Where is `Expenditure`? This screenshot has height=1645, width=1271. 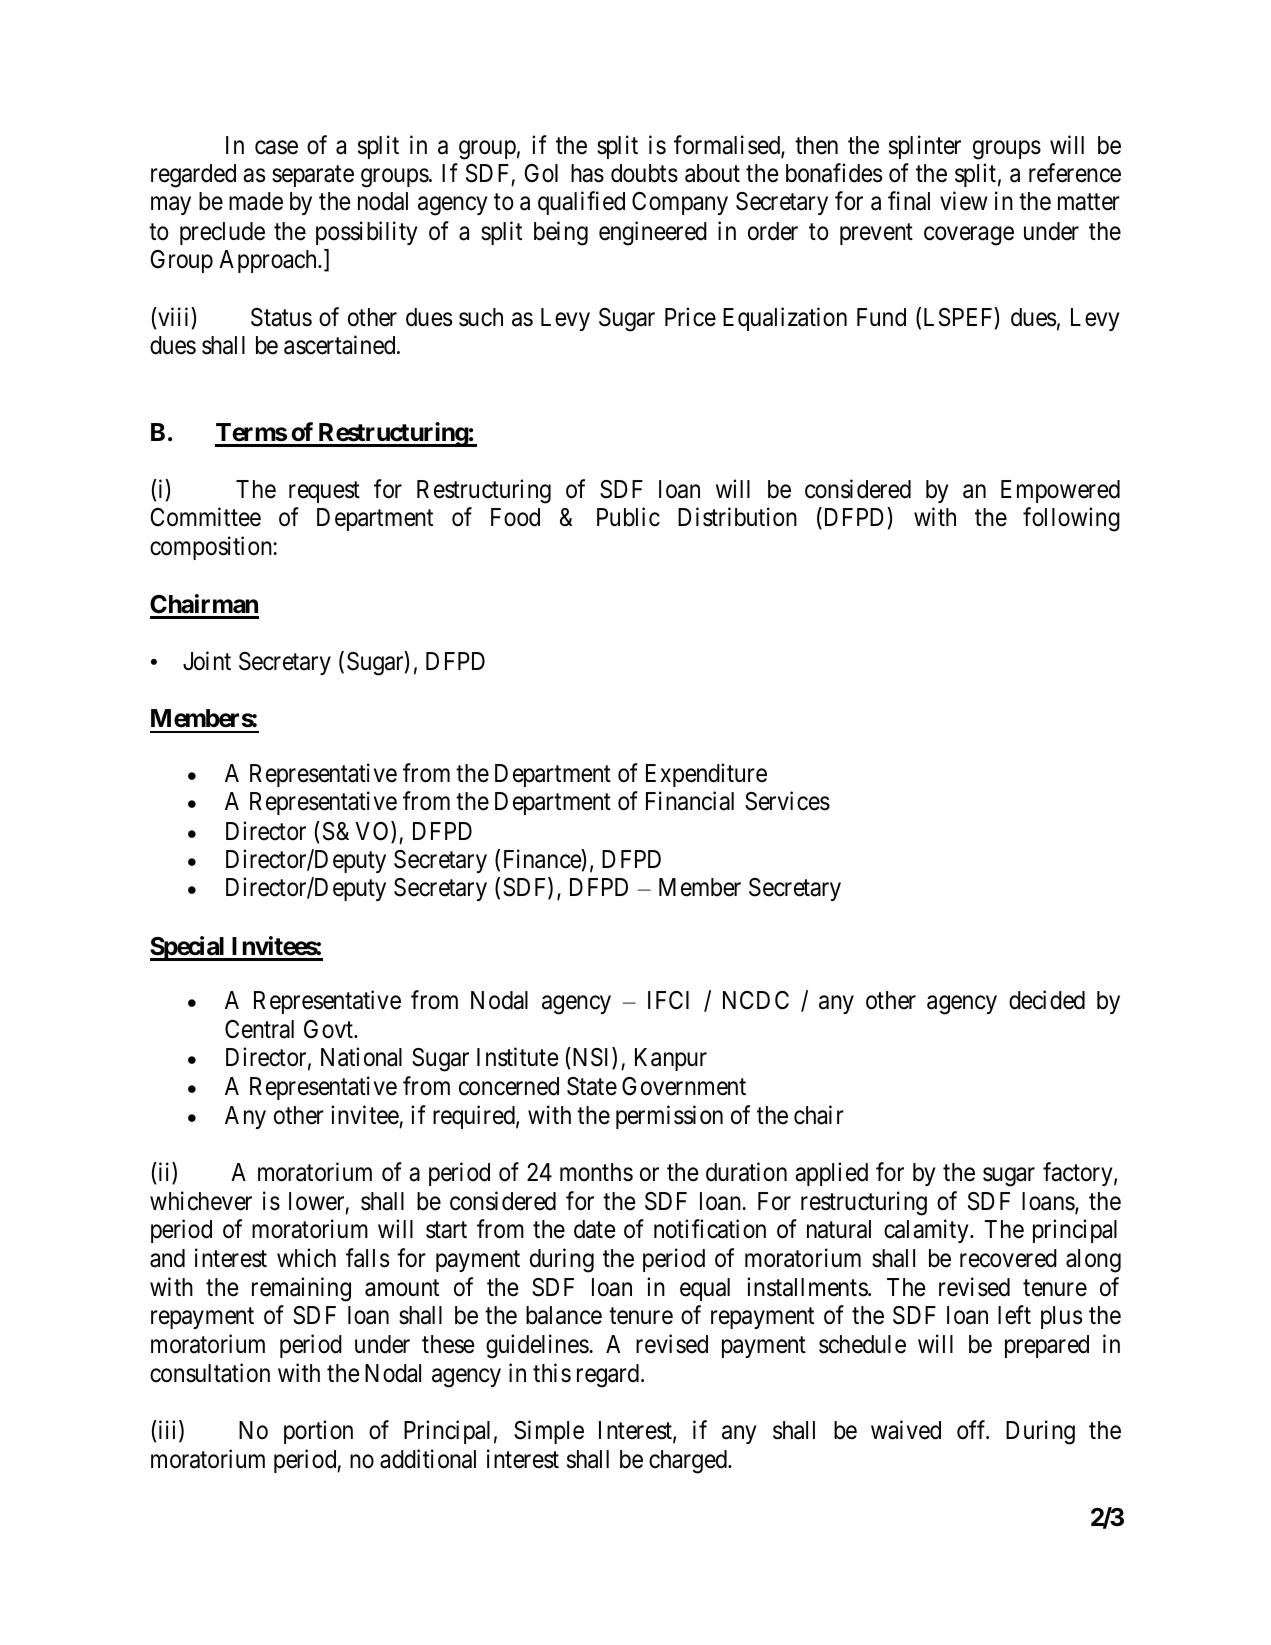 Expenditure is located at coordinates (706, 775).
